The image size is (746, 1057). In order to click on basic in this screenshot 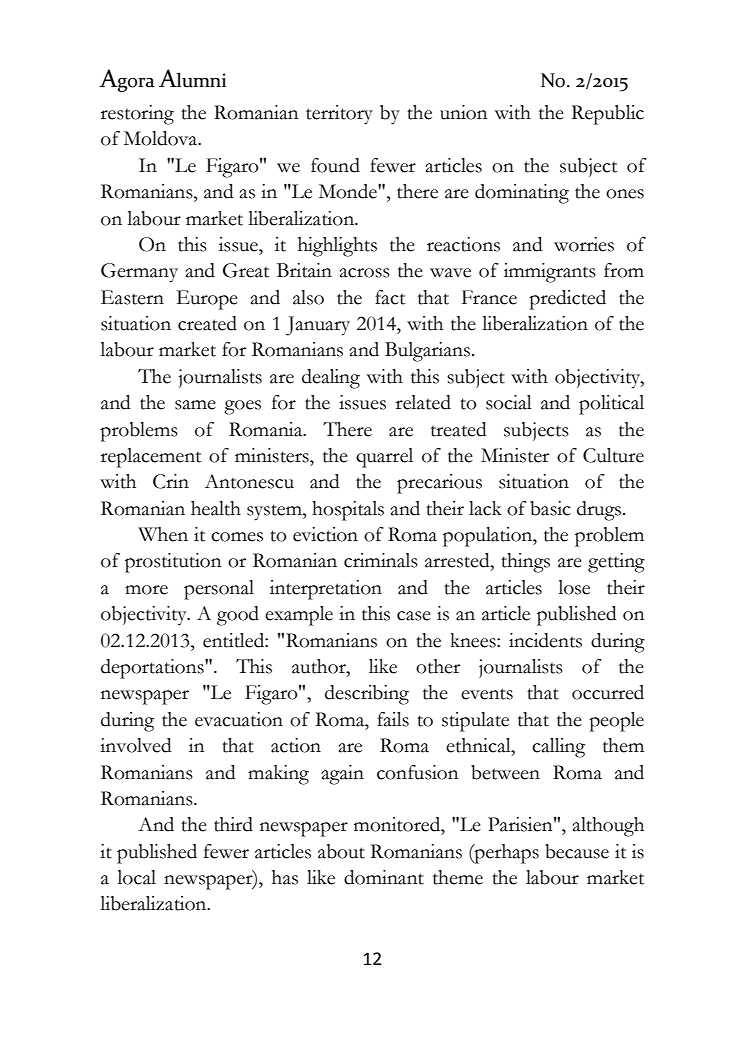, I will do `click(550, 508)`.
